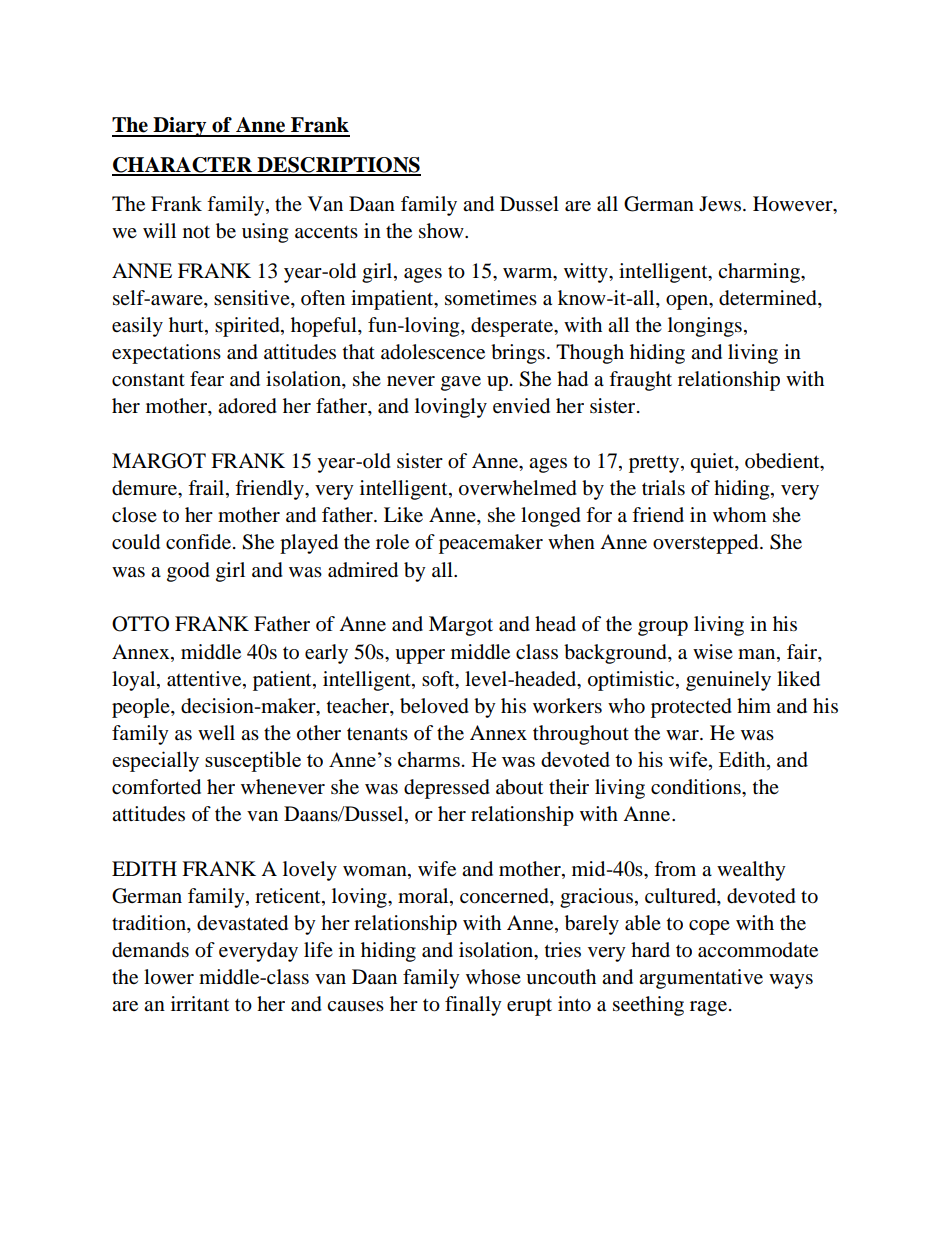 This screenshot has height=1233, width=952. Describe the element at coordinates (518, 488) in the screenshot. I see `overwhelmed` at that location.
